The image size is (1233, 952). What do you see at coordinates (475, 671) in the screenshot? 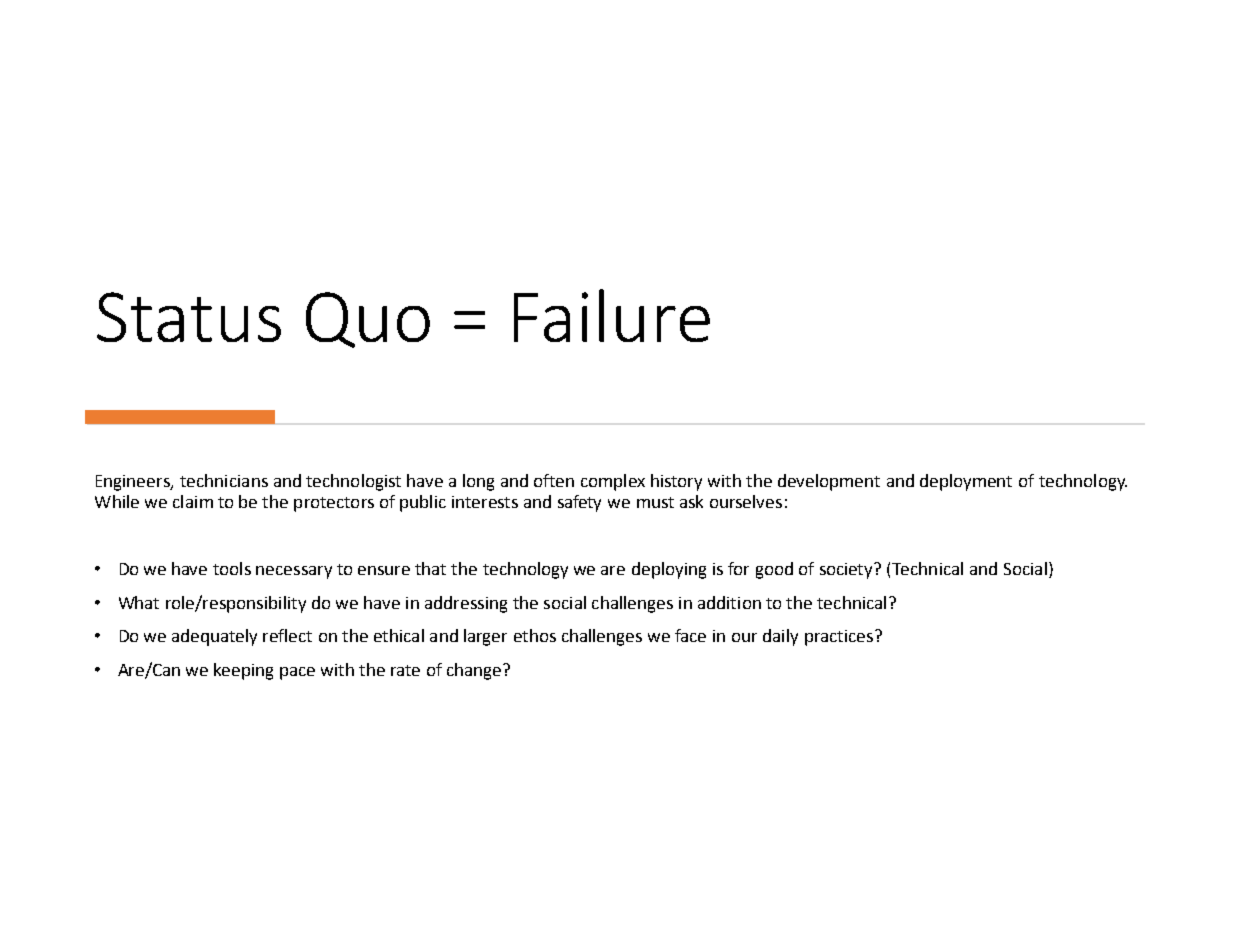
I see `change` at bounding box center [475, 671].
